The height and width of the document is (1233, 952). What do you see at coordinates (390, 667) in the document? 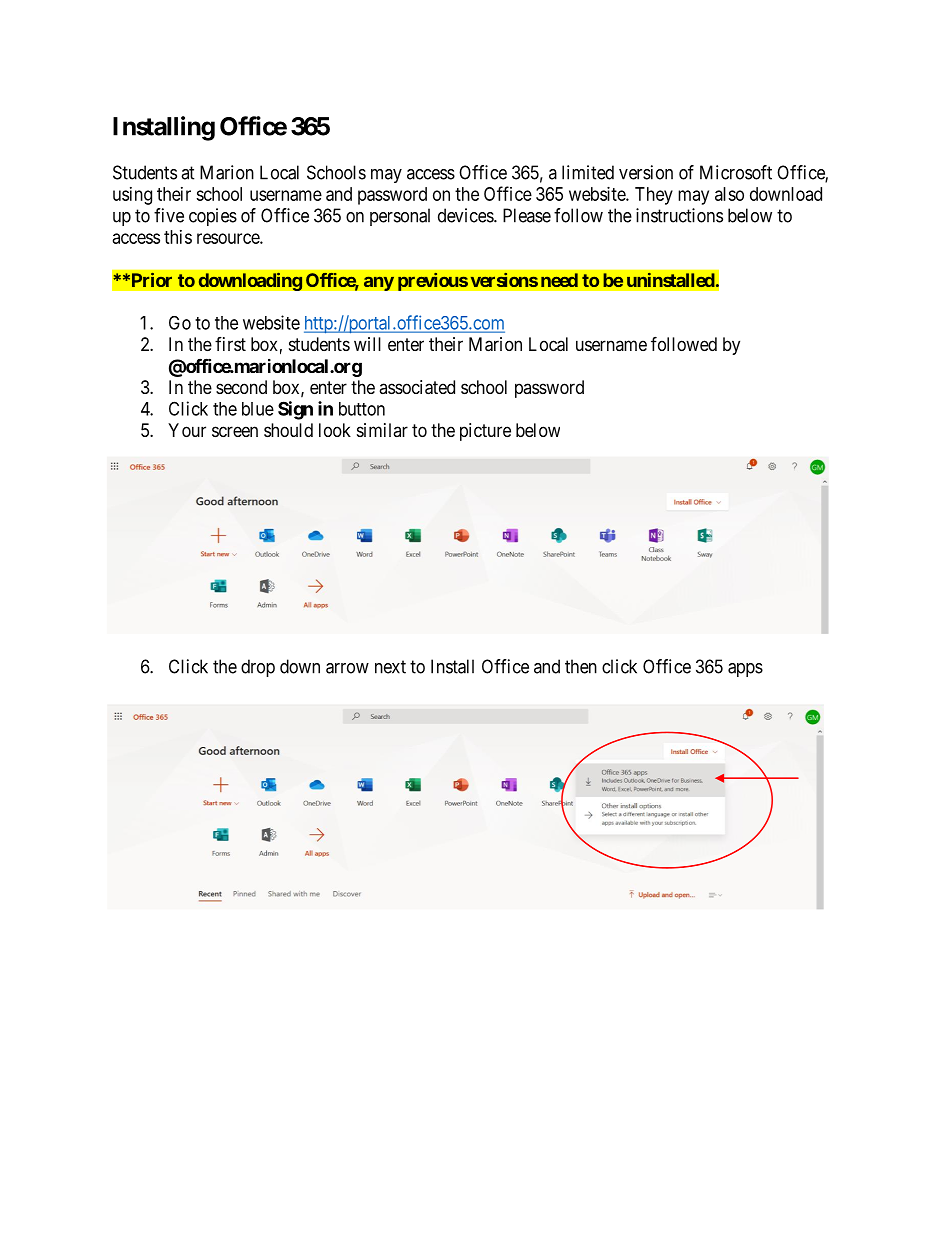
I see `next` at bounding box center [390, 667].
